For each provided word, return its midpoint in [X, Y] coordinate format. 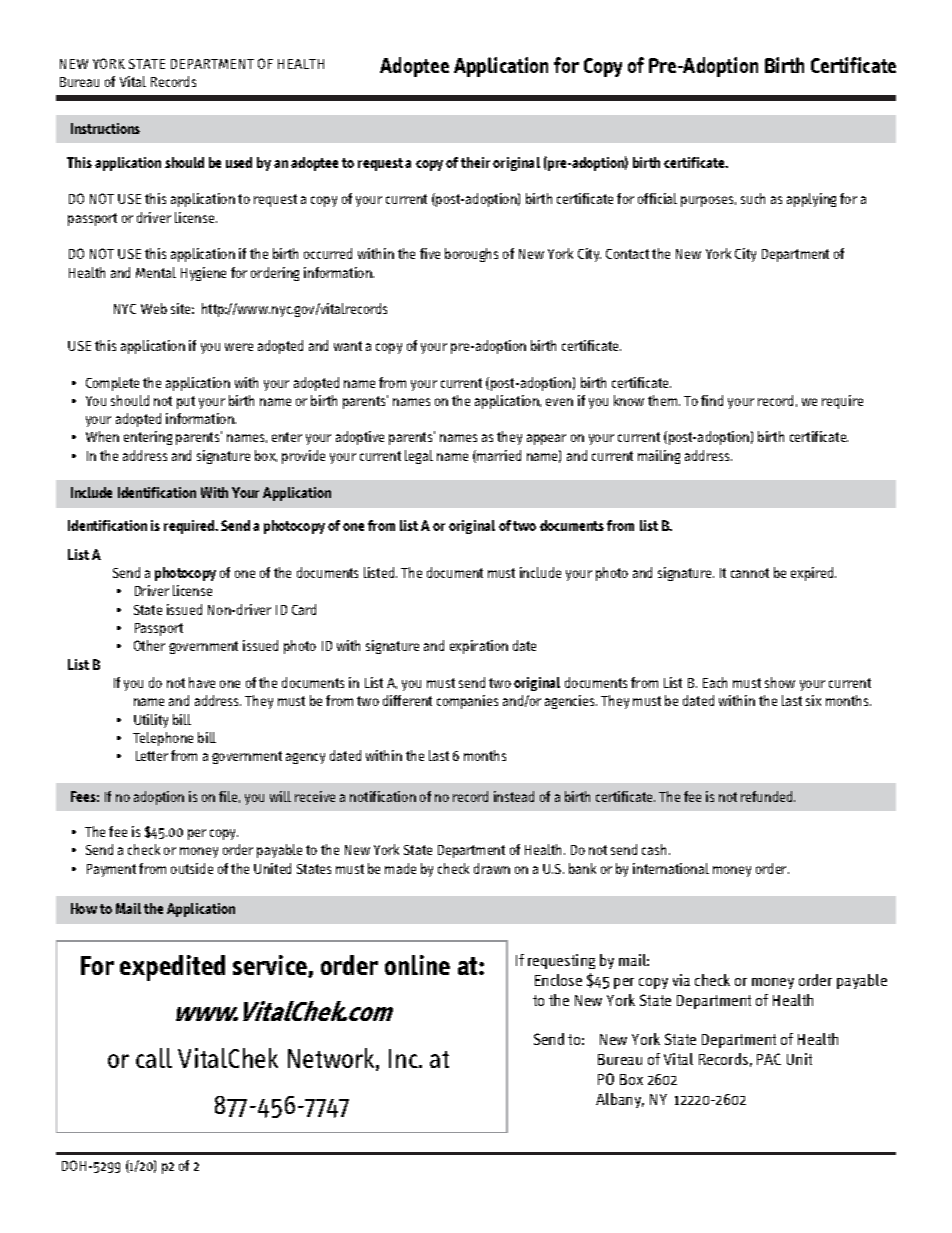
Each [715, 682]
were [239, 347]
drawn [492, 868]
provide [303, 457]
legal [419, 457]
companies [467, 702]
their [475, 162]
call [154, 1058]
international [671, 868]
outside [192, 868]
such [753, 198]
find [712, 400]
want [348, 346]
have [202, 682]
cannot [750, 573]
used [239, 162]
